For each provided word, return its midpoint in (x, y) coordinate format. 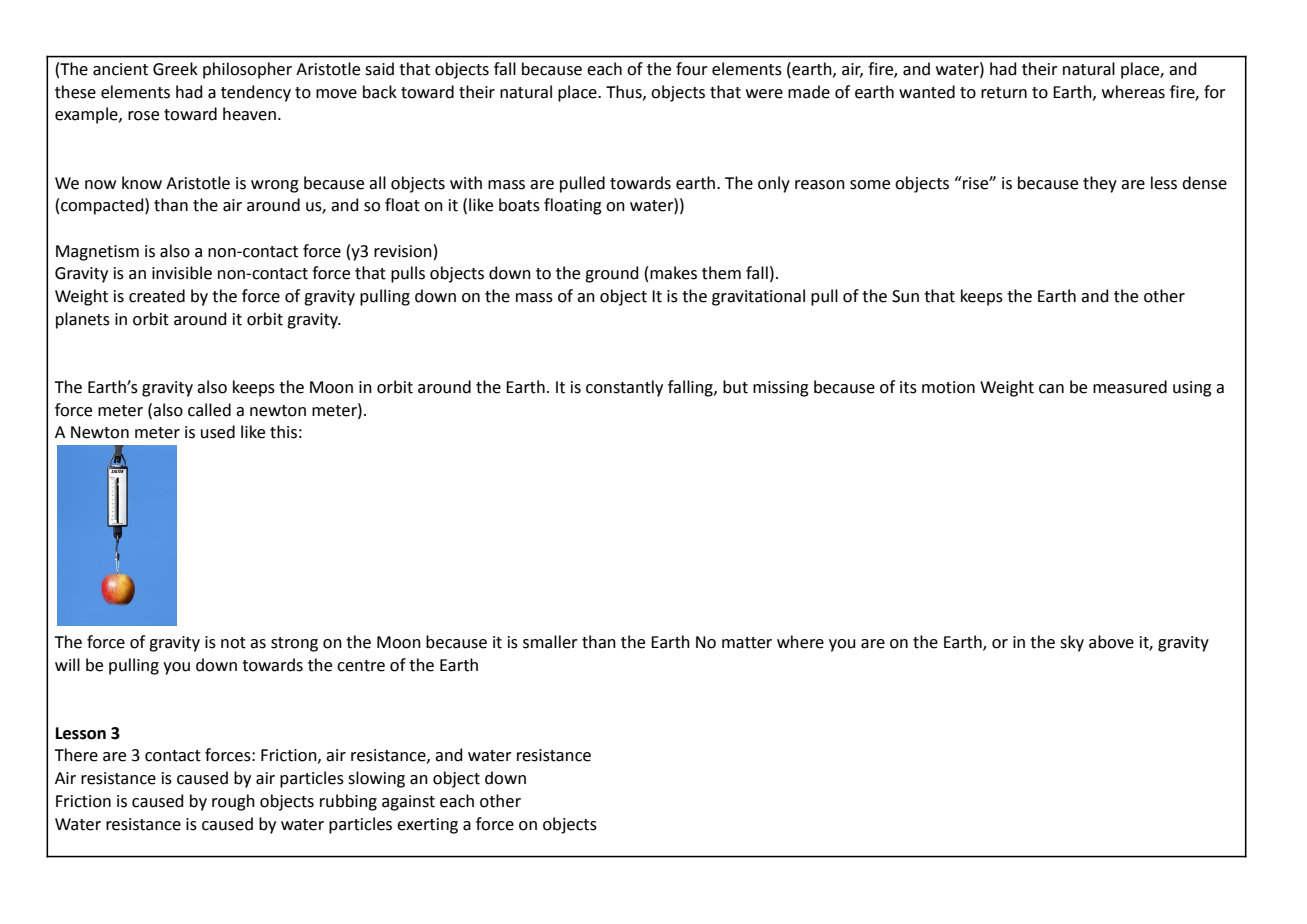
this (283, 432)
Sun (905, 296)
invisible (182, 273)
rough (233, 802)
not (233, 643)
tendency (256, 93)
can (1051, 389)
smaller (550, 642)
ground (612, 274)
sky (1072, 643)
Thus (625, 92)
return (1004, 93)
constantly (624, 388)
